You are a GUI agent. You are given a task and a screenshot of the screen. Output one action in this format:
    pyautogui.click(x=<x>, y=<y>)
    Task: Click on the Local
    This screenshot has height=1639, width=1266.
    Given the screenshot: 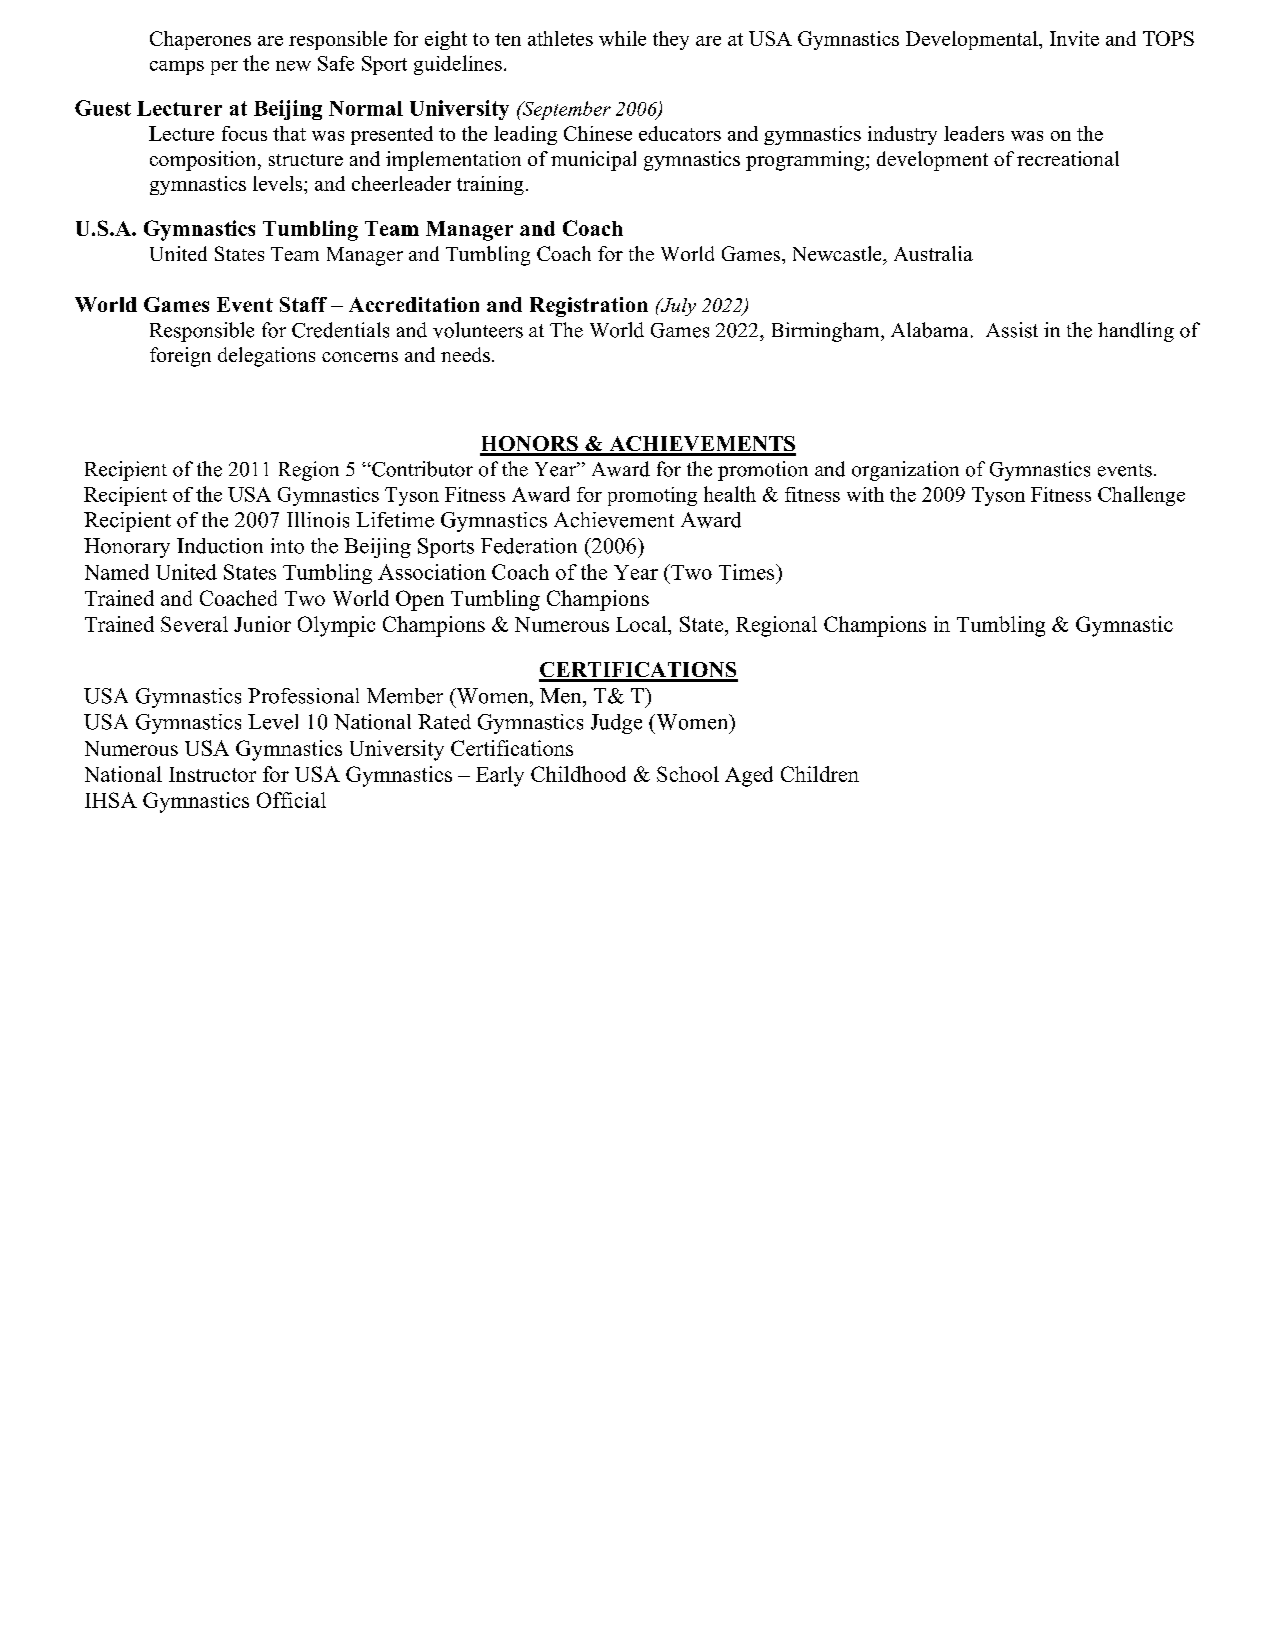 What is the action you would take?
    pyautogui.click(x=642, y=624)
